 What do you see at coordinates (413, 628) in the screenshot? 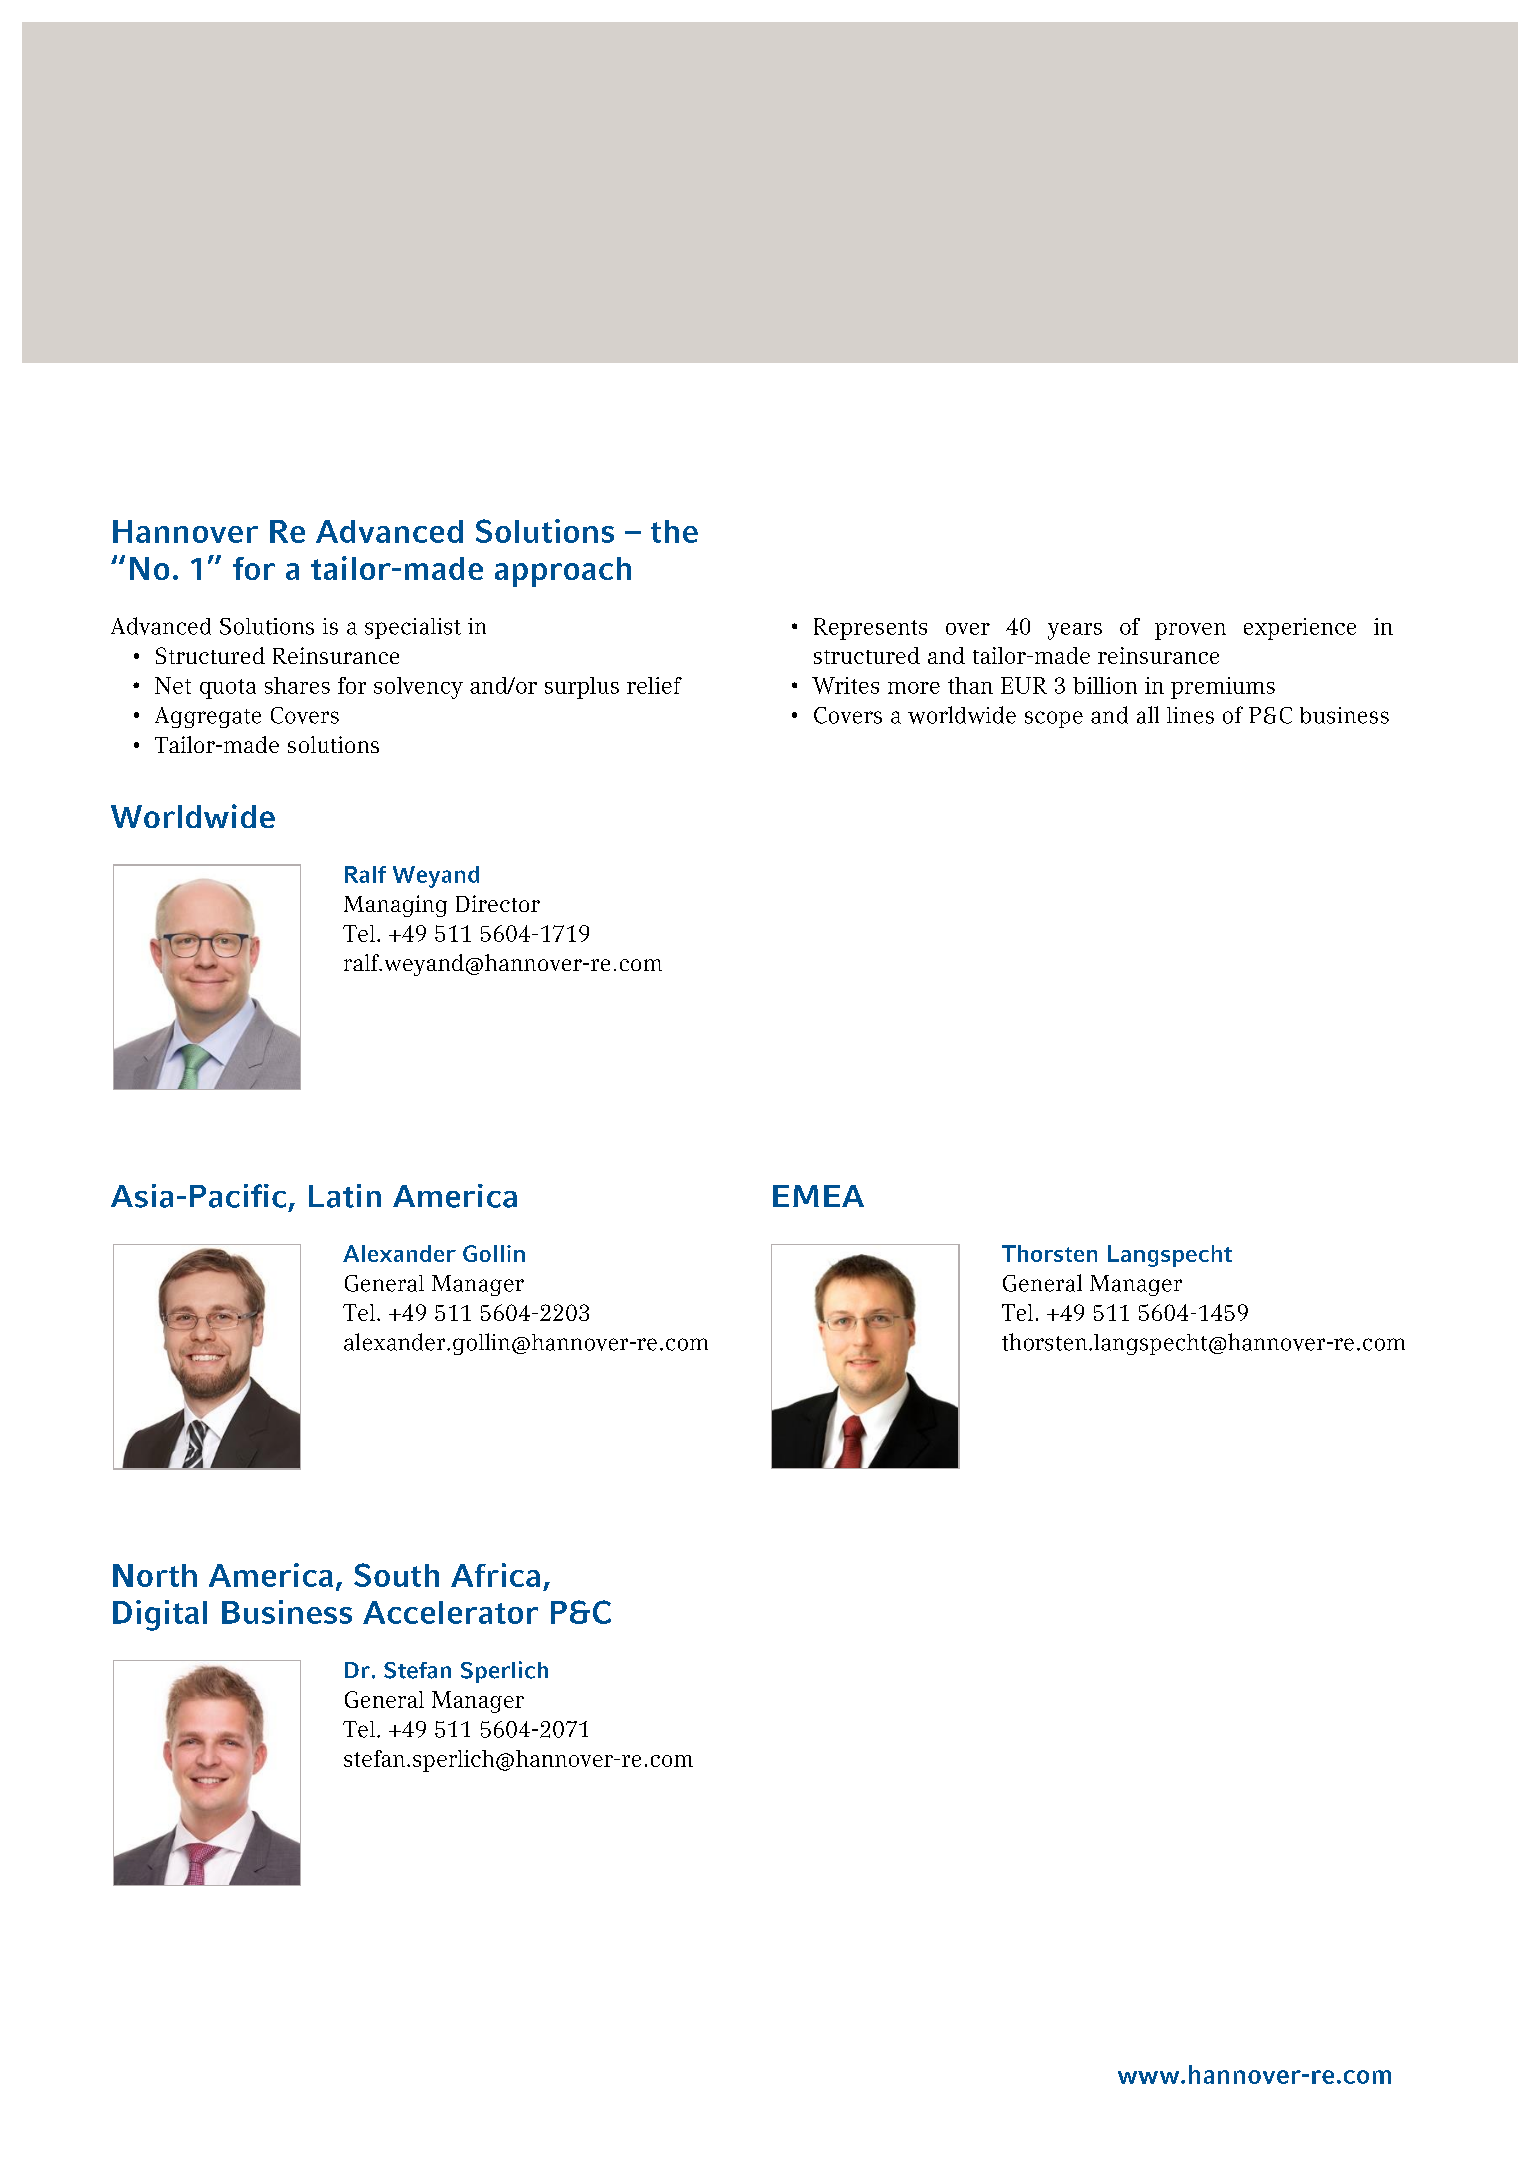
I see `specialist` at bounding box center [413, 628].
